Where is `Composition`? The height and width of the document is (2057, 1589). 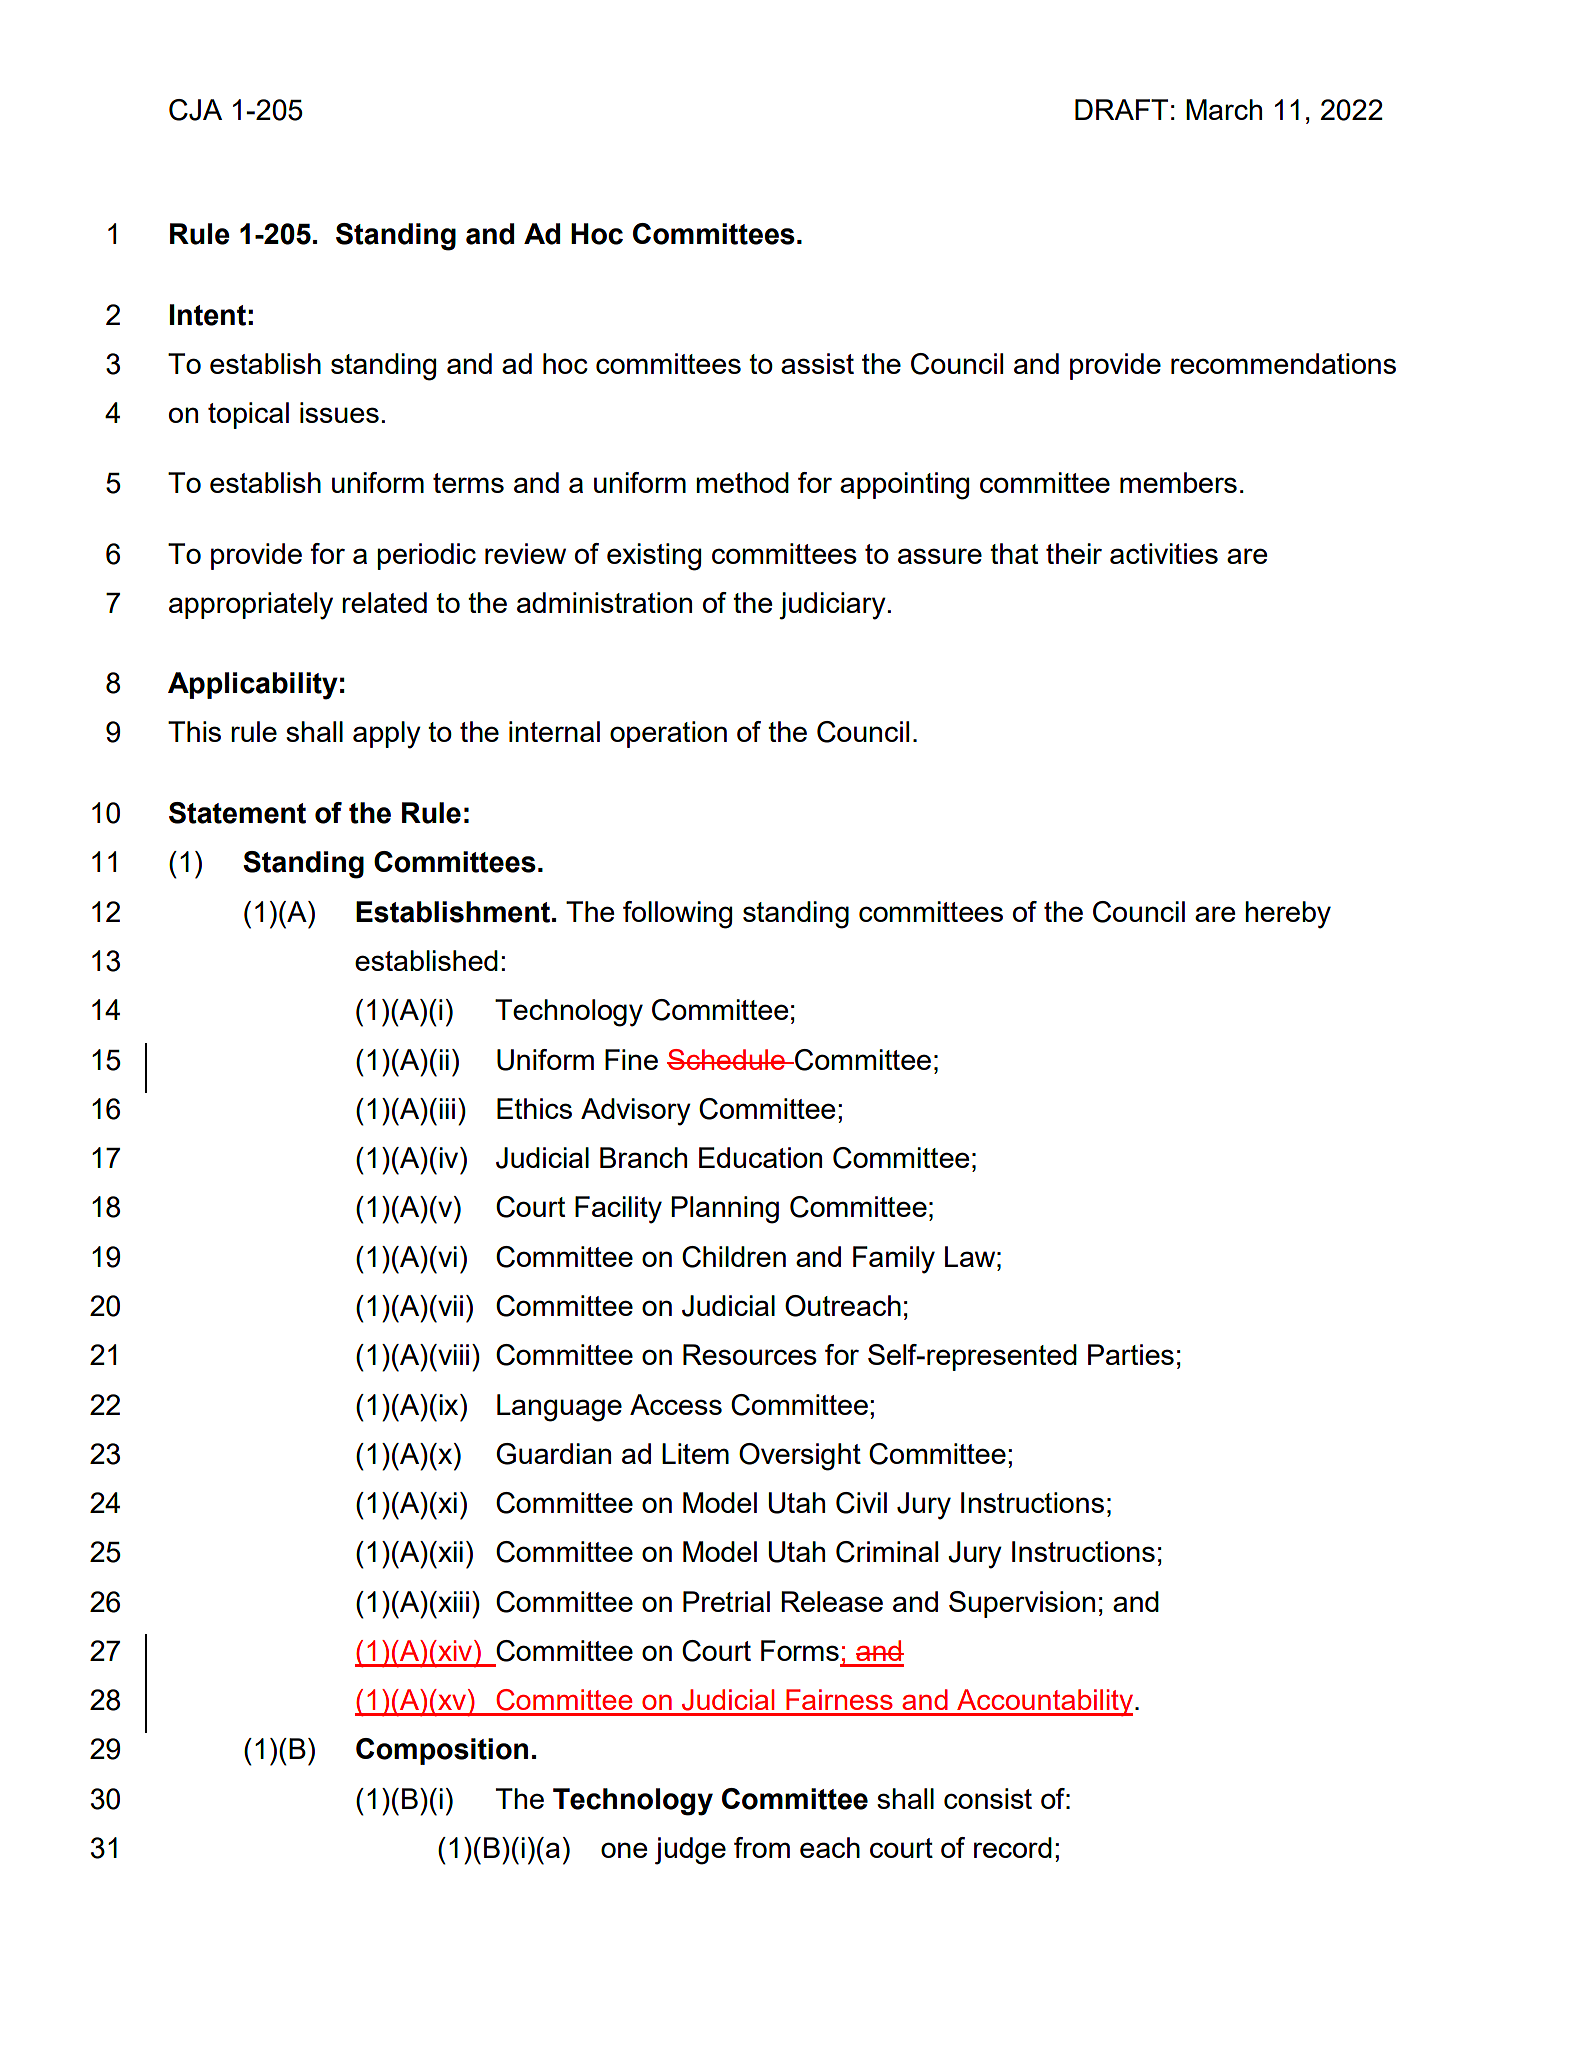 Composition is located at coordinates (442, 1751).
